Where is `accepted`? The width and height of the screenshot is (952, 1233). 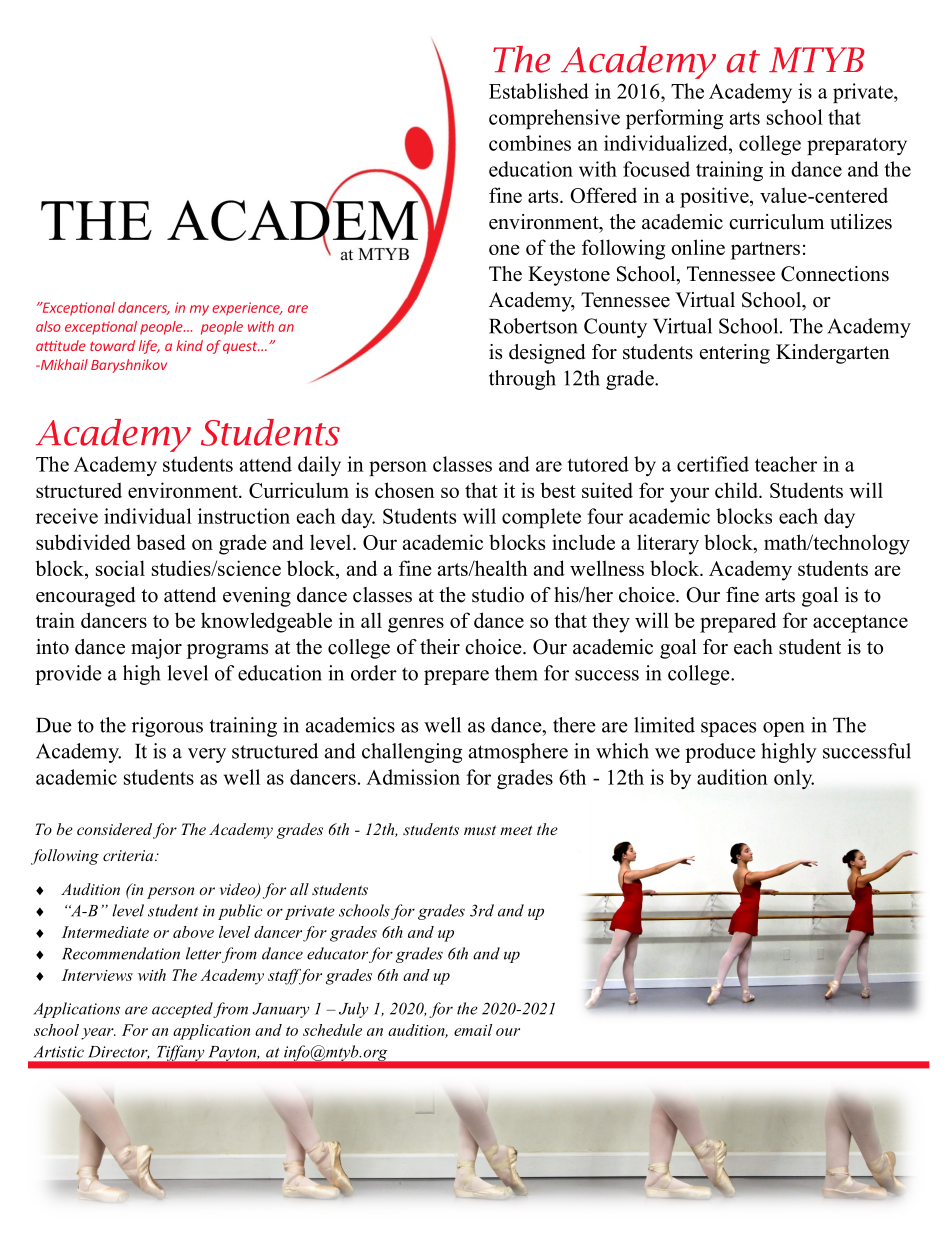
accepted is located at coordinates (183, 1010).
